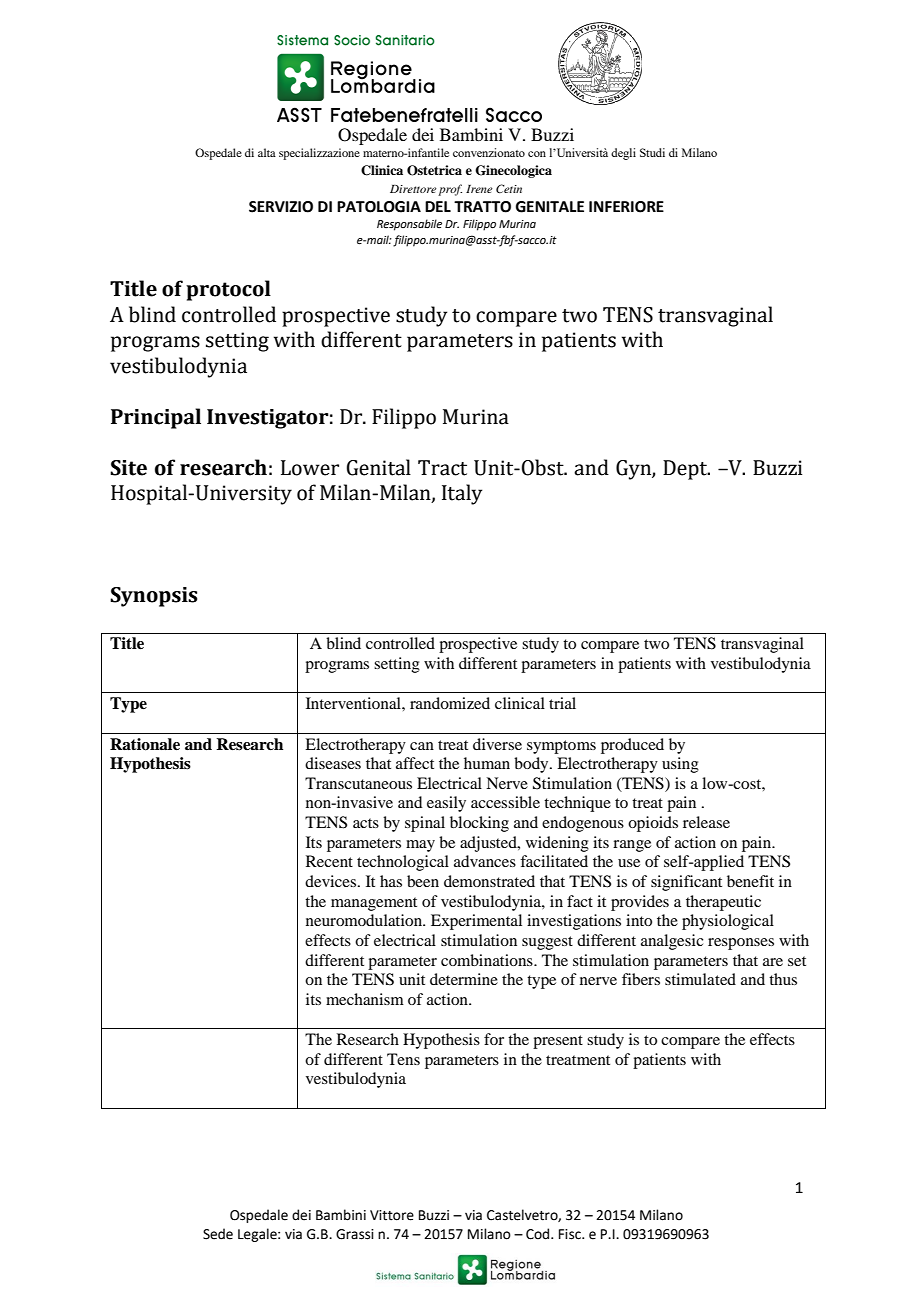  I want to click on Studi, so click(652, 152).
